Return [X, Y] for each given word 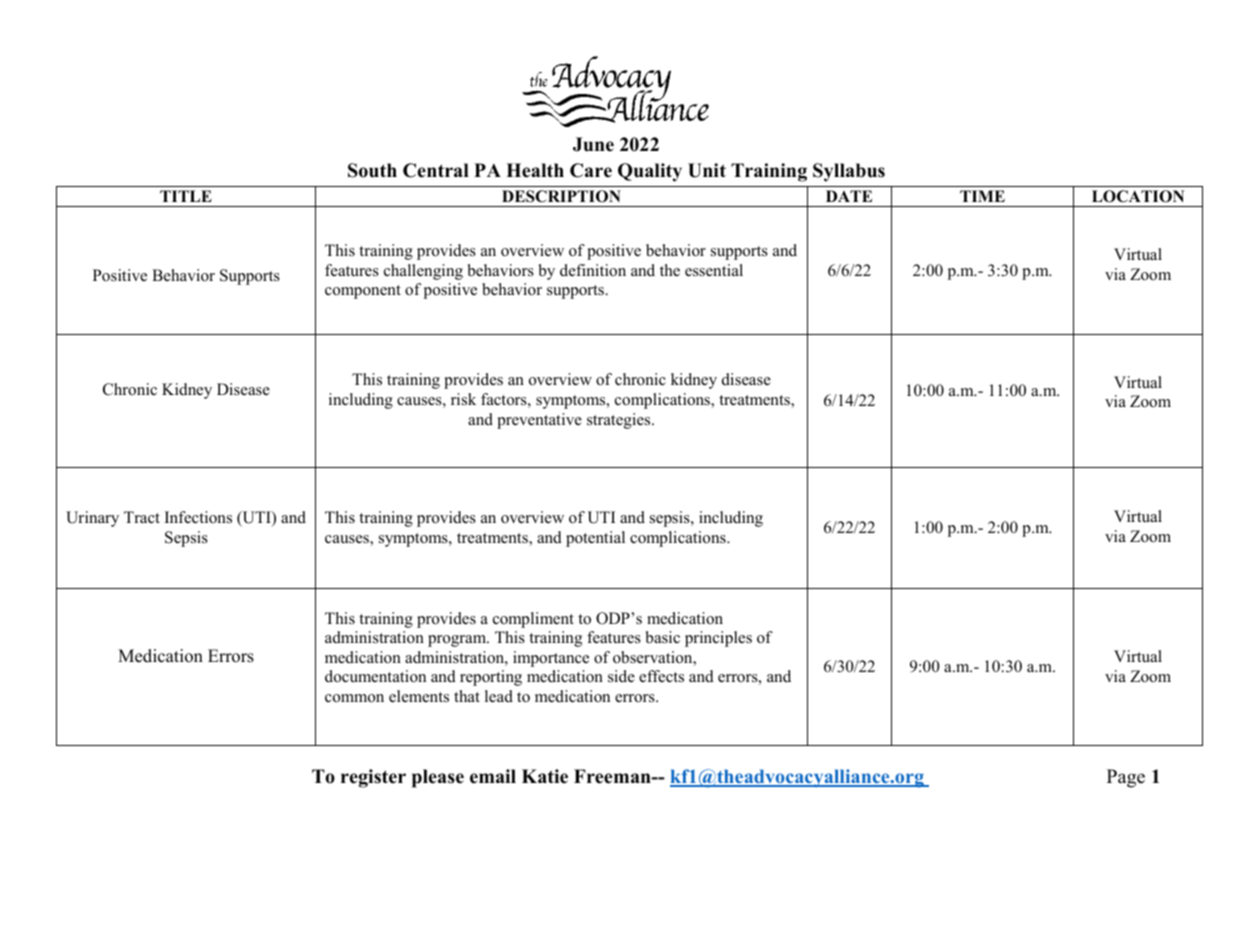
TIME [982, 196]
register [373, 778]
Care [591, 170]
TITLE [186, 196]
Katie [545, 776]
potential [595, 539]
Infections [198, 517]
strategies [620, 421]
